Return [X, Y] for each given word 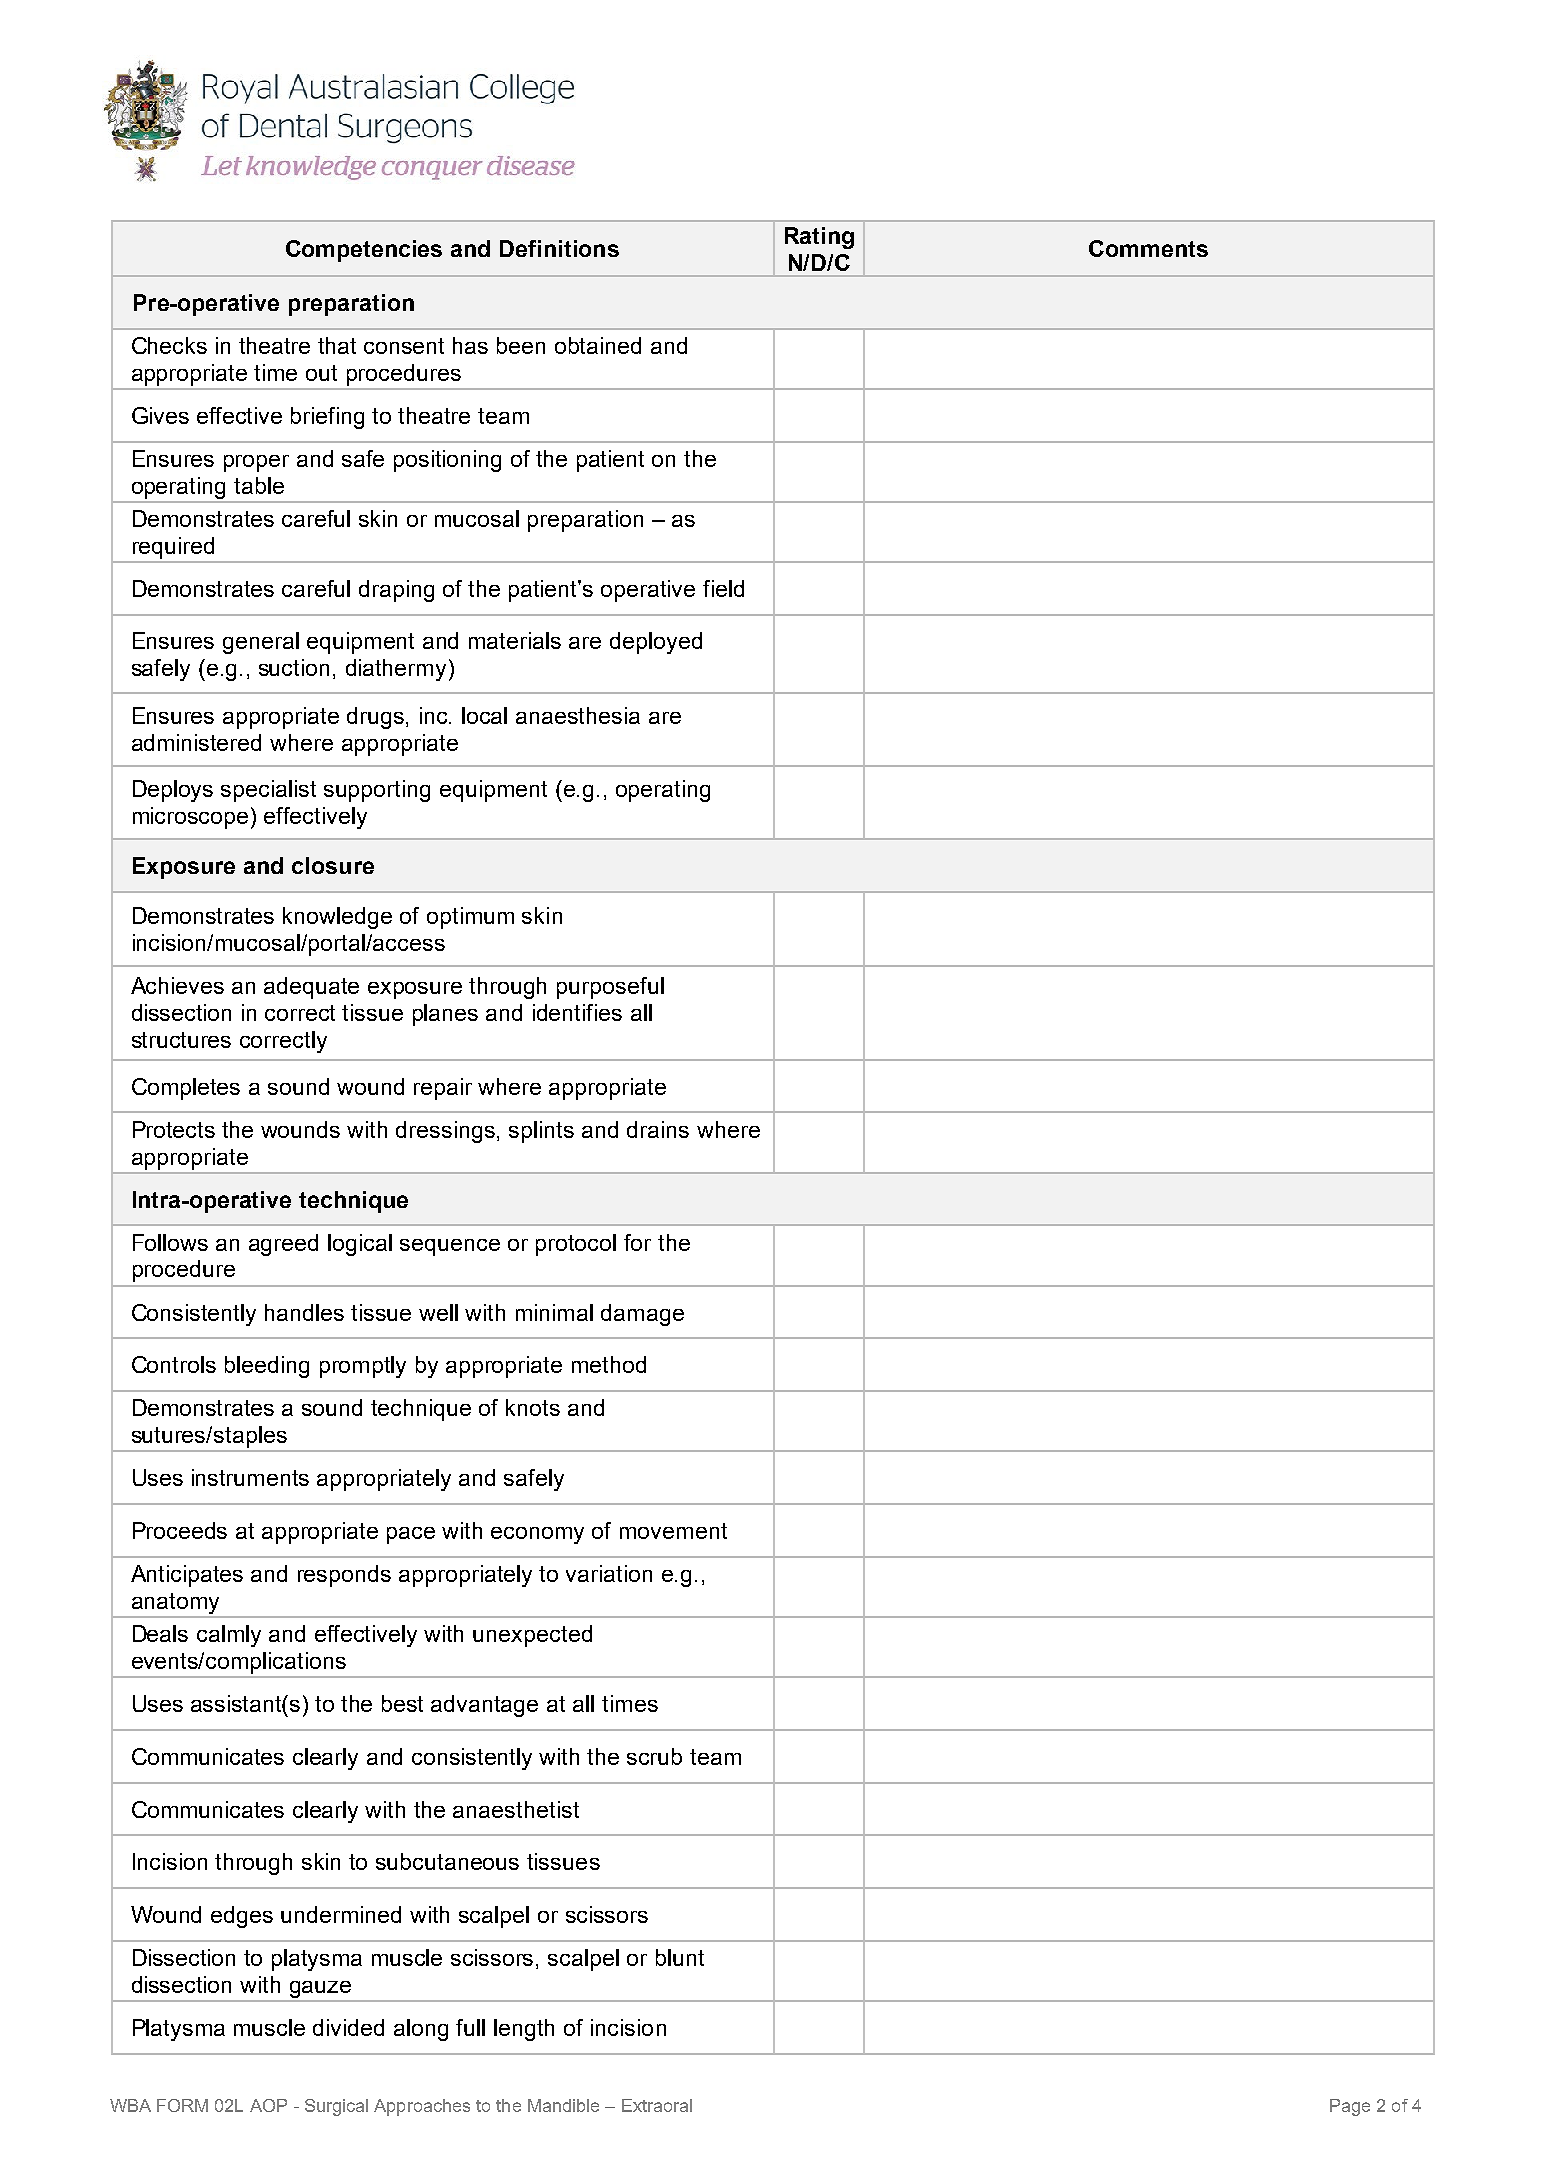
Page [1350, 2107]
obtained [598, 345]
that [337, 345]
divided [348, 2027]
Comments [1148, 248]
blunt [680, 1957]
